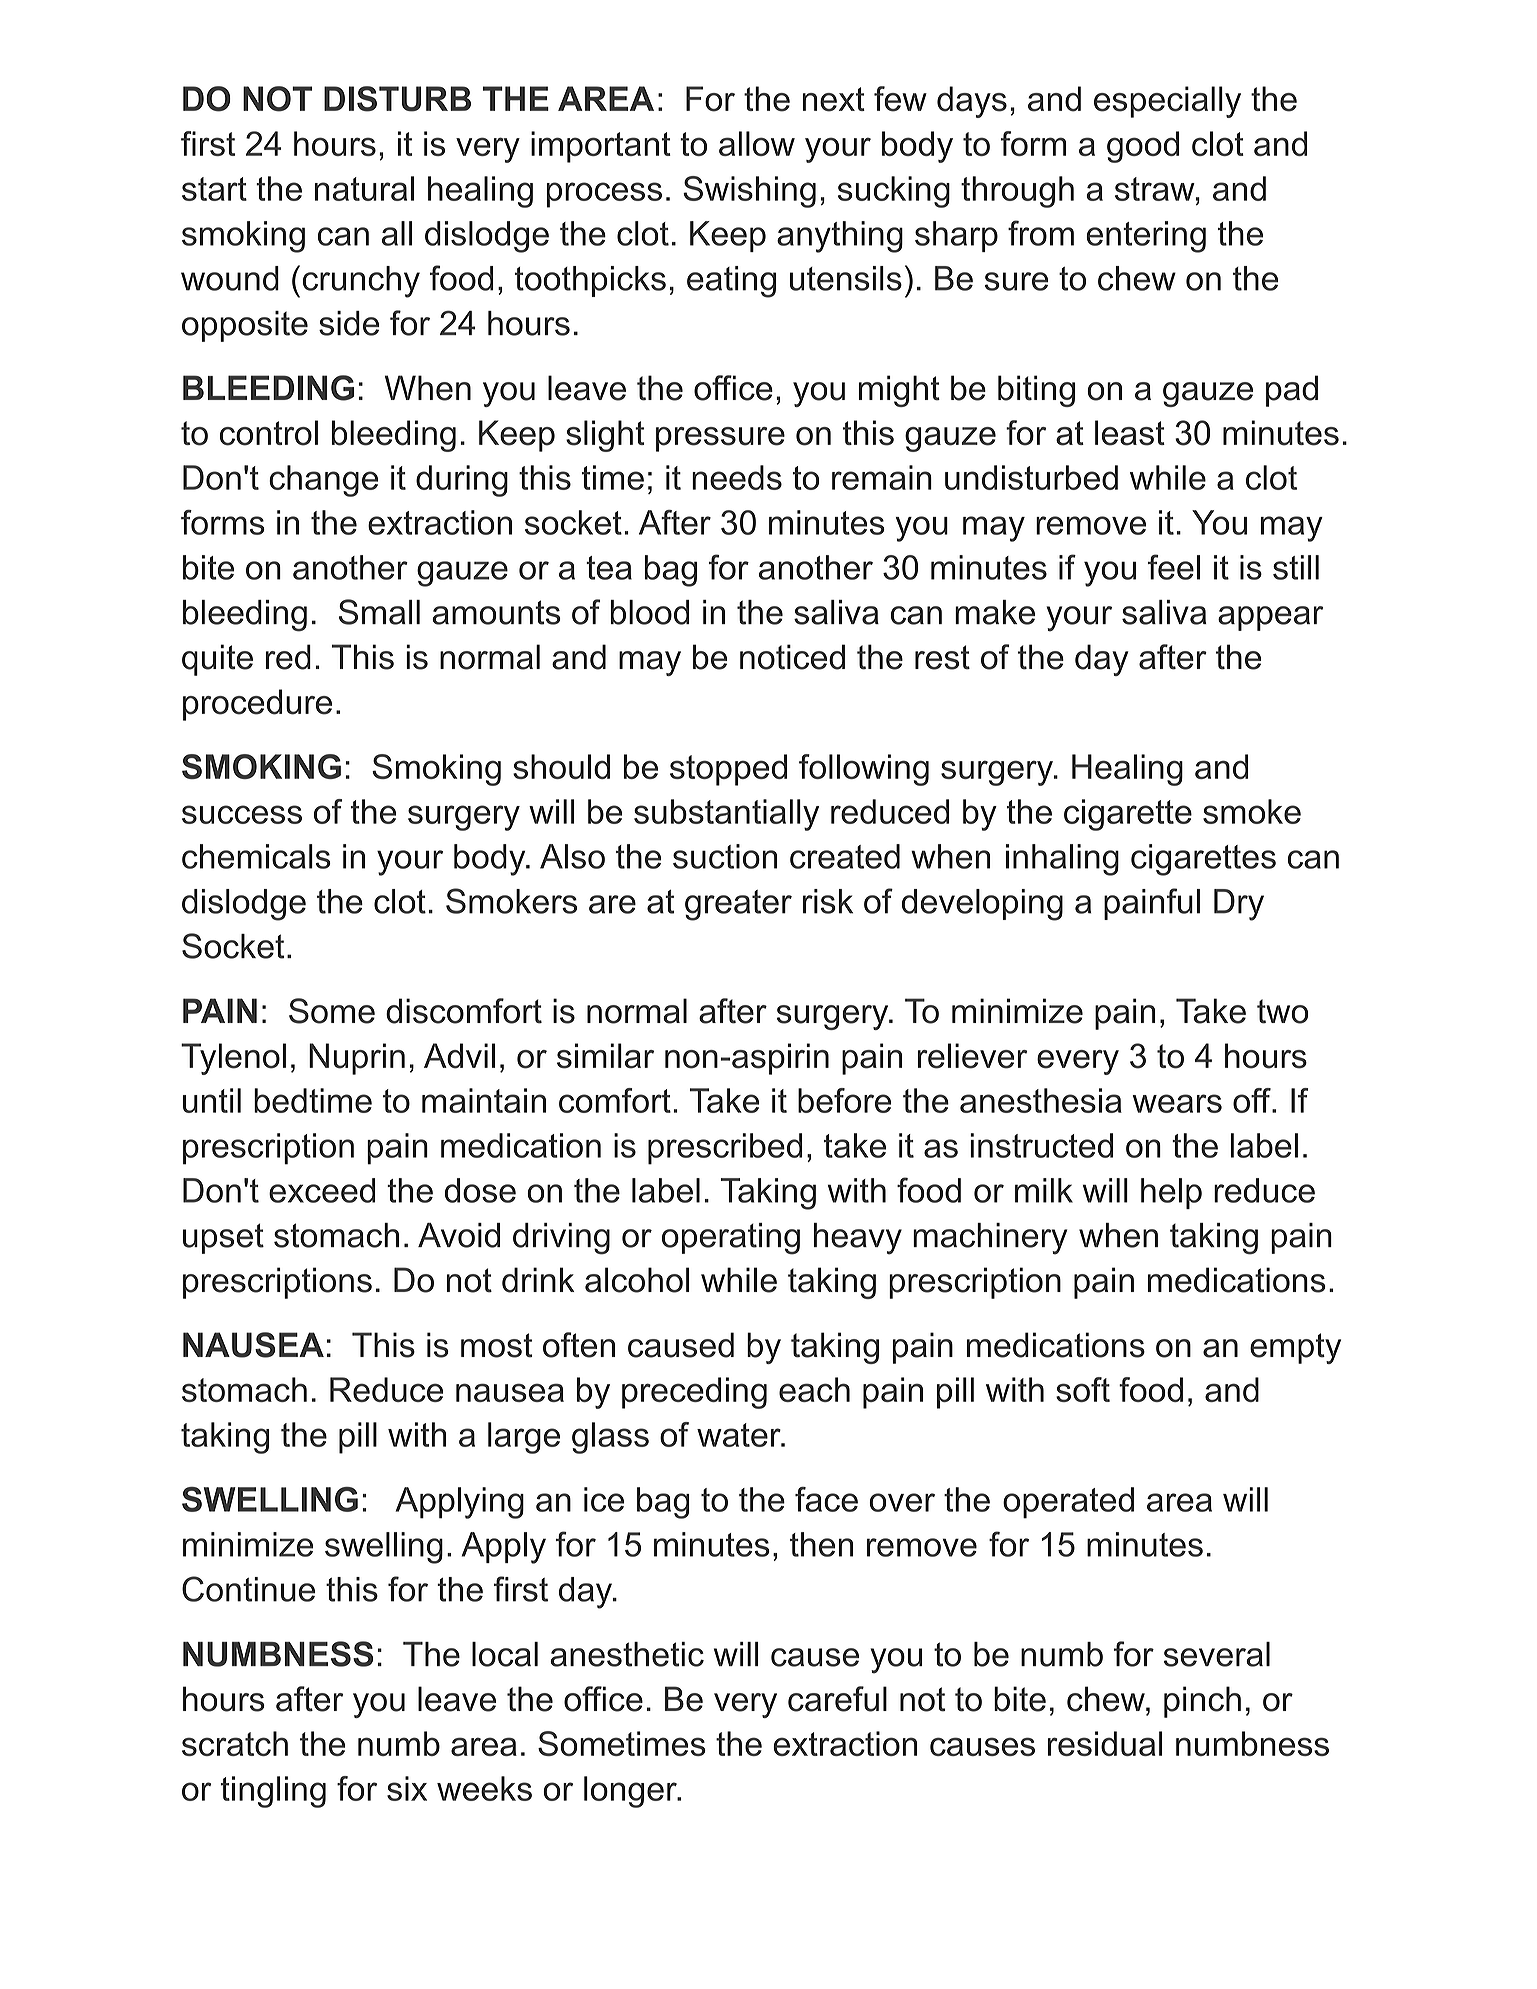  Describe the element at coordinates (837, 1699) in the document. I see `careful` at that location.
